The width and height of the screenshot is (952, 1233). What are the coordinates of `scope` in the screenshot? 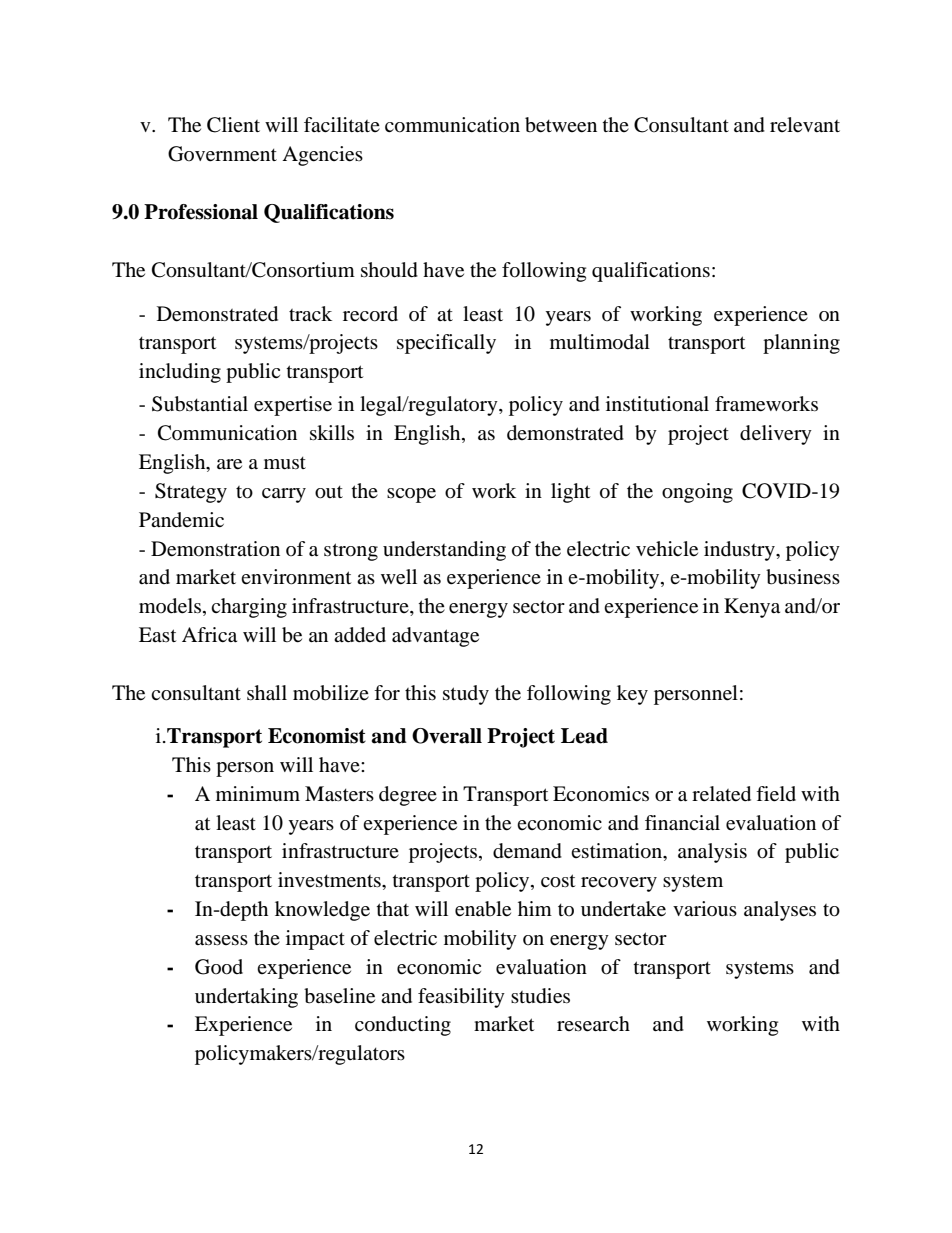 It's located at (411, 495).
